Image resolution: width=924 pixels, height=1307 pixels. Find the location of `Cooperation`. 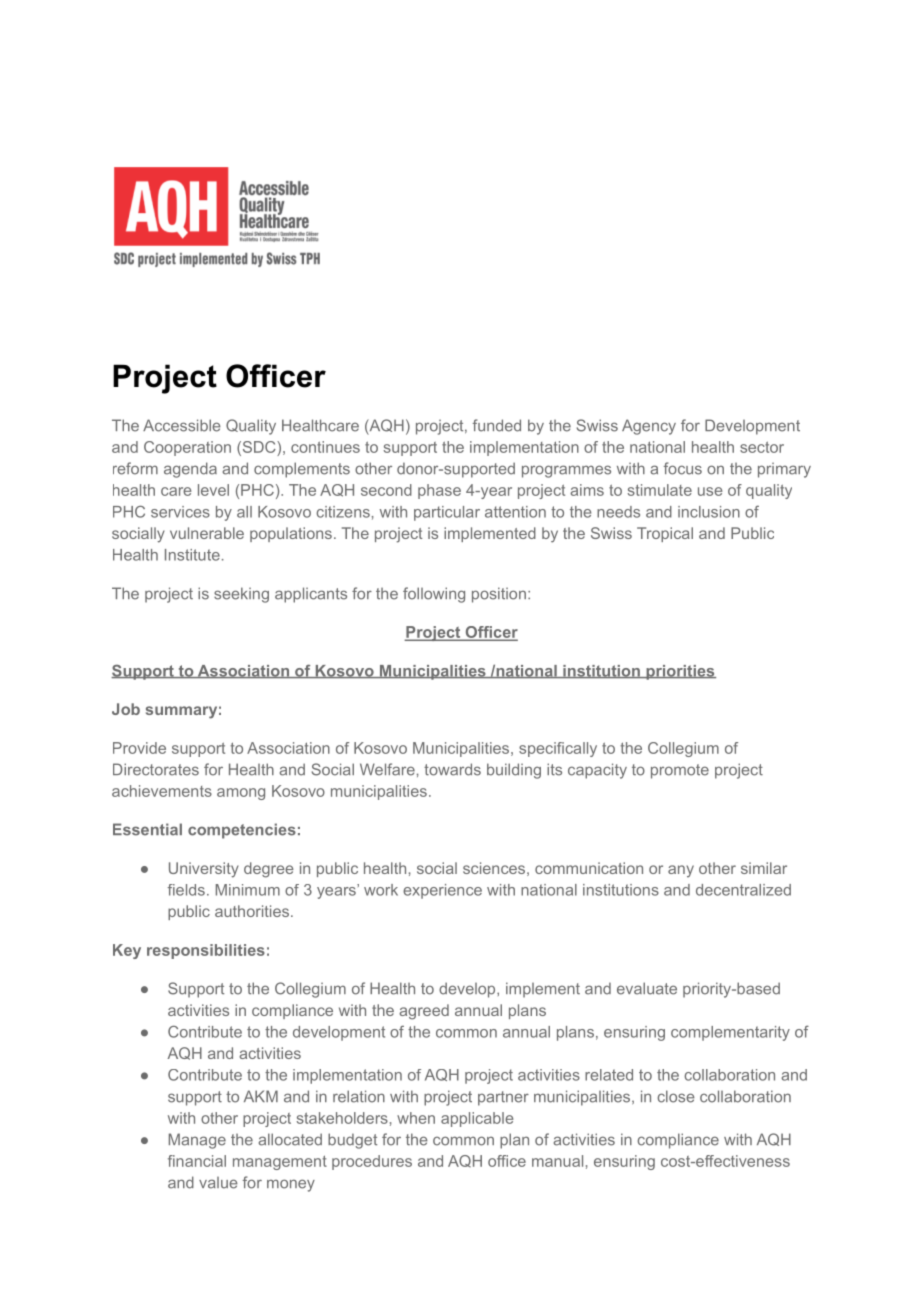

Cooperation is located at coordinates (187, 448).
